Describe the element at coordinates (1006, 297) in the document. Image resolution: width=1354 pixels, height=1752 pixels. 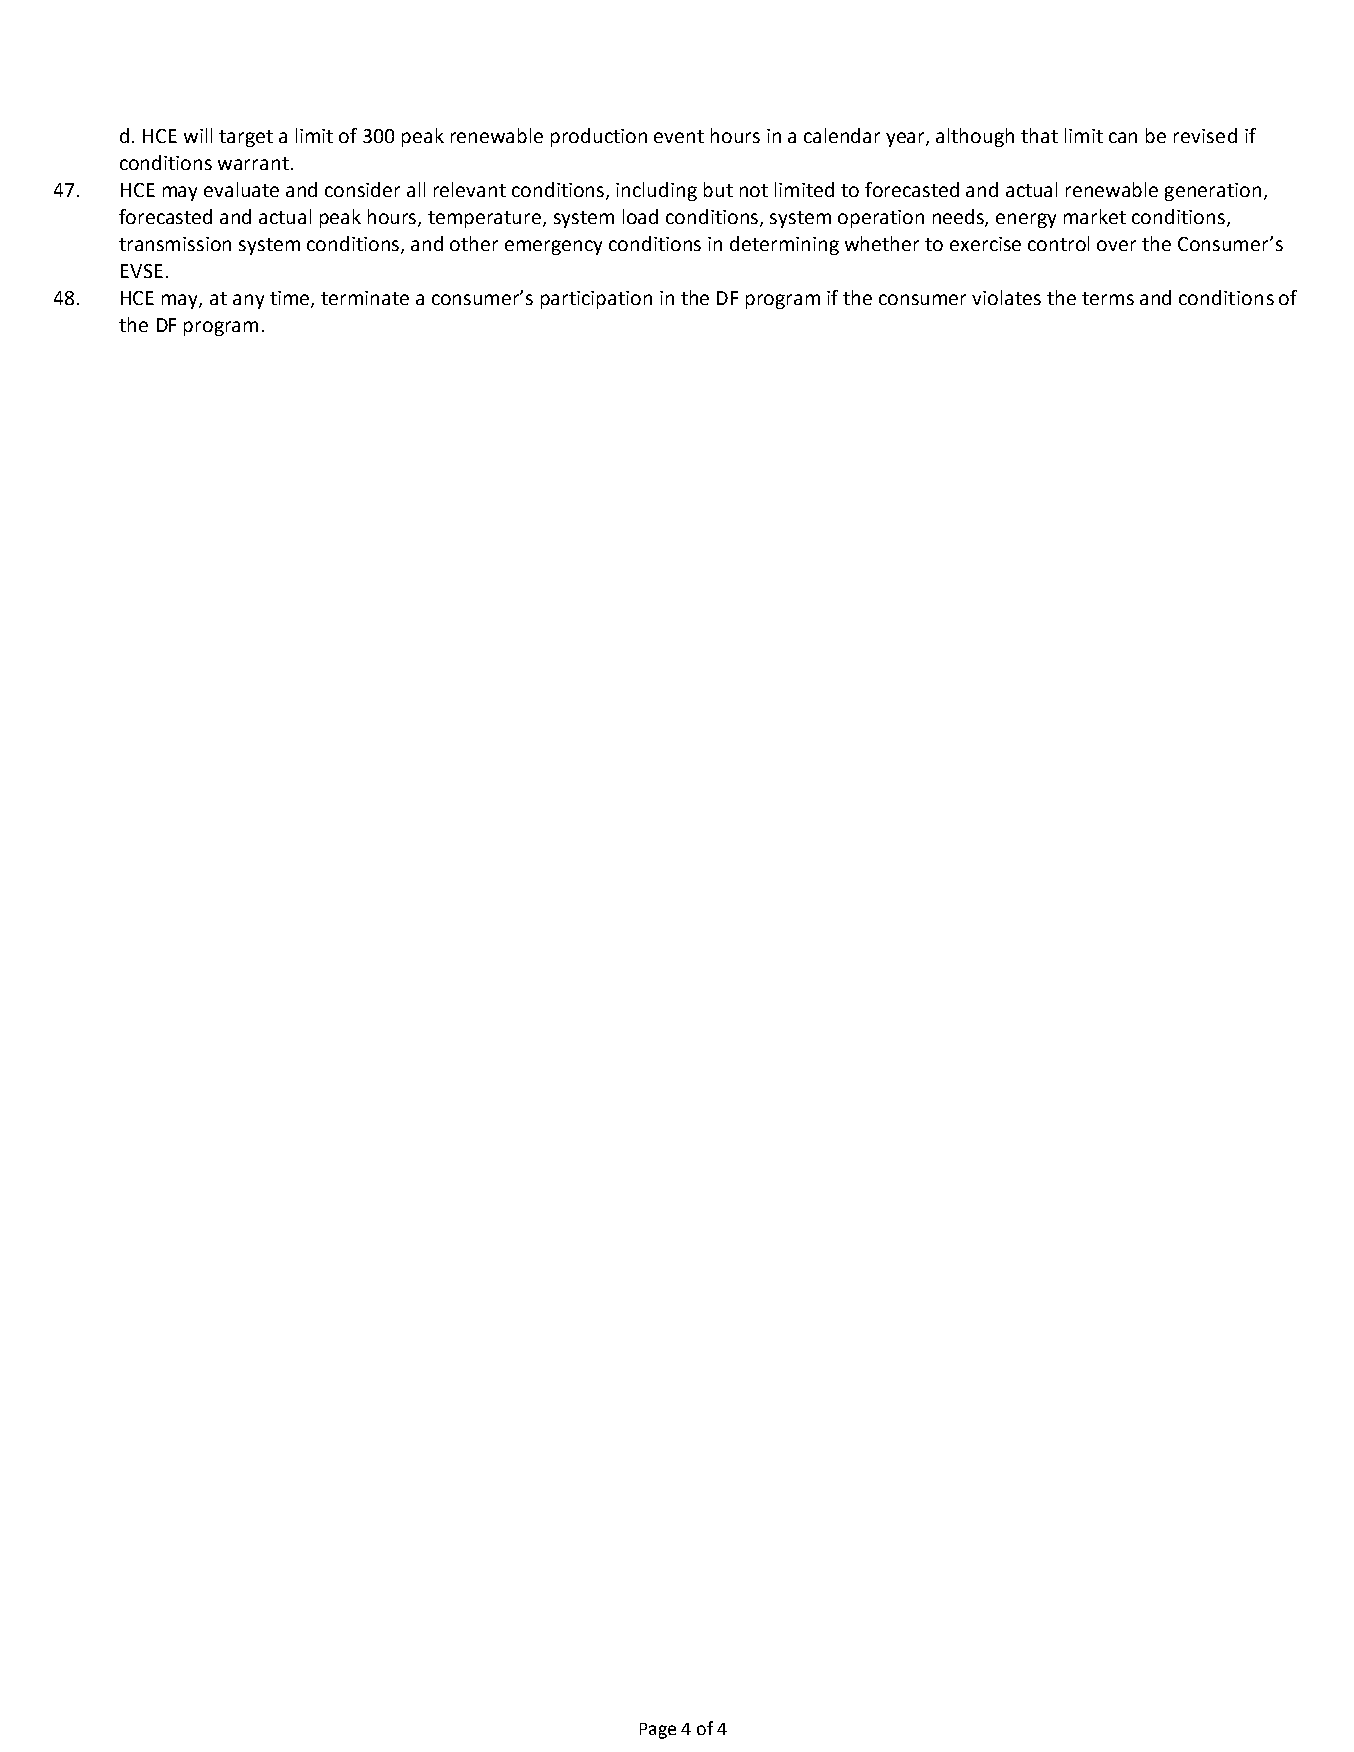
I see `violates` at that location.
